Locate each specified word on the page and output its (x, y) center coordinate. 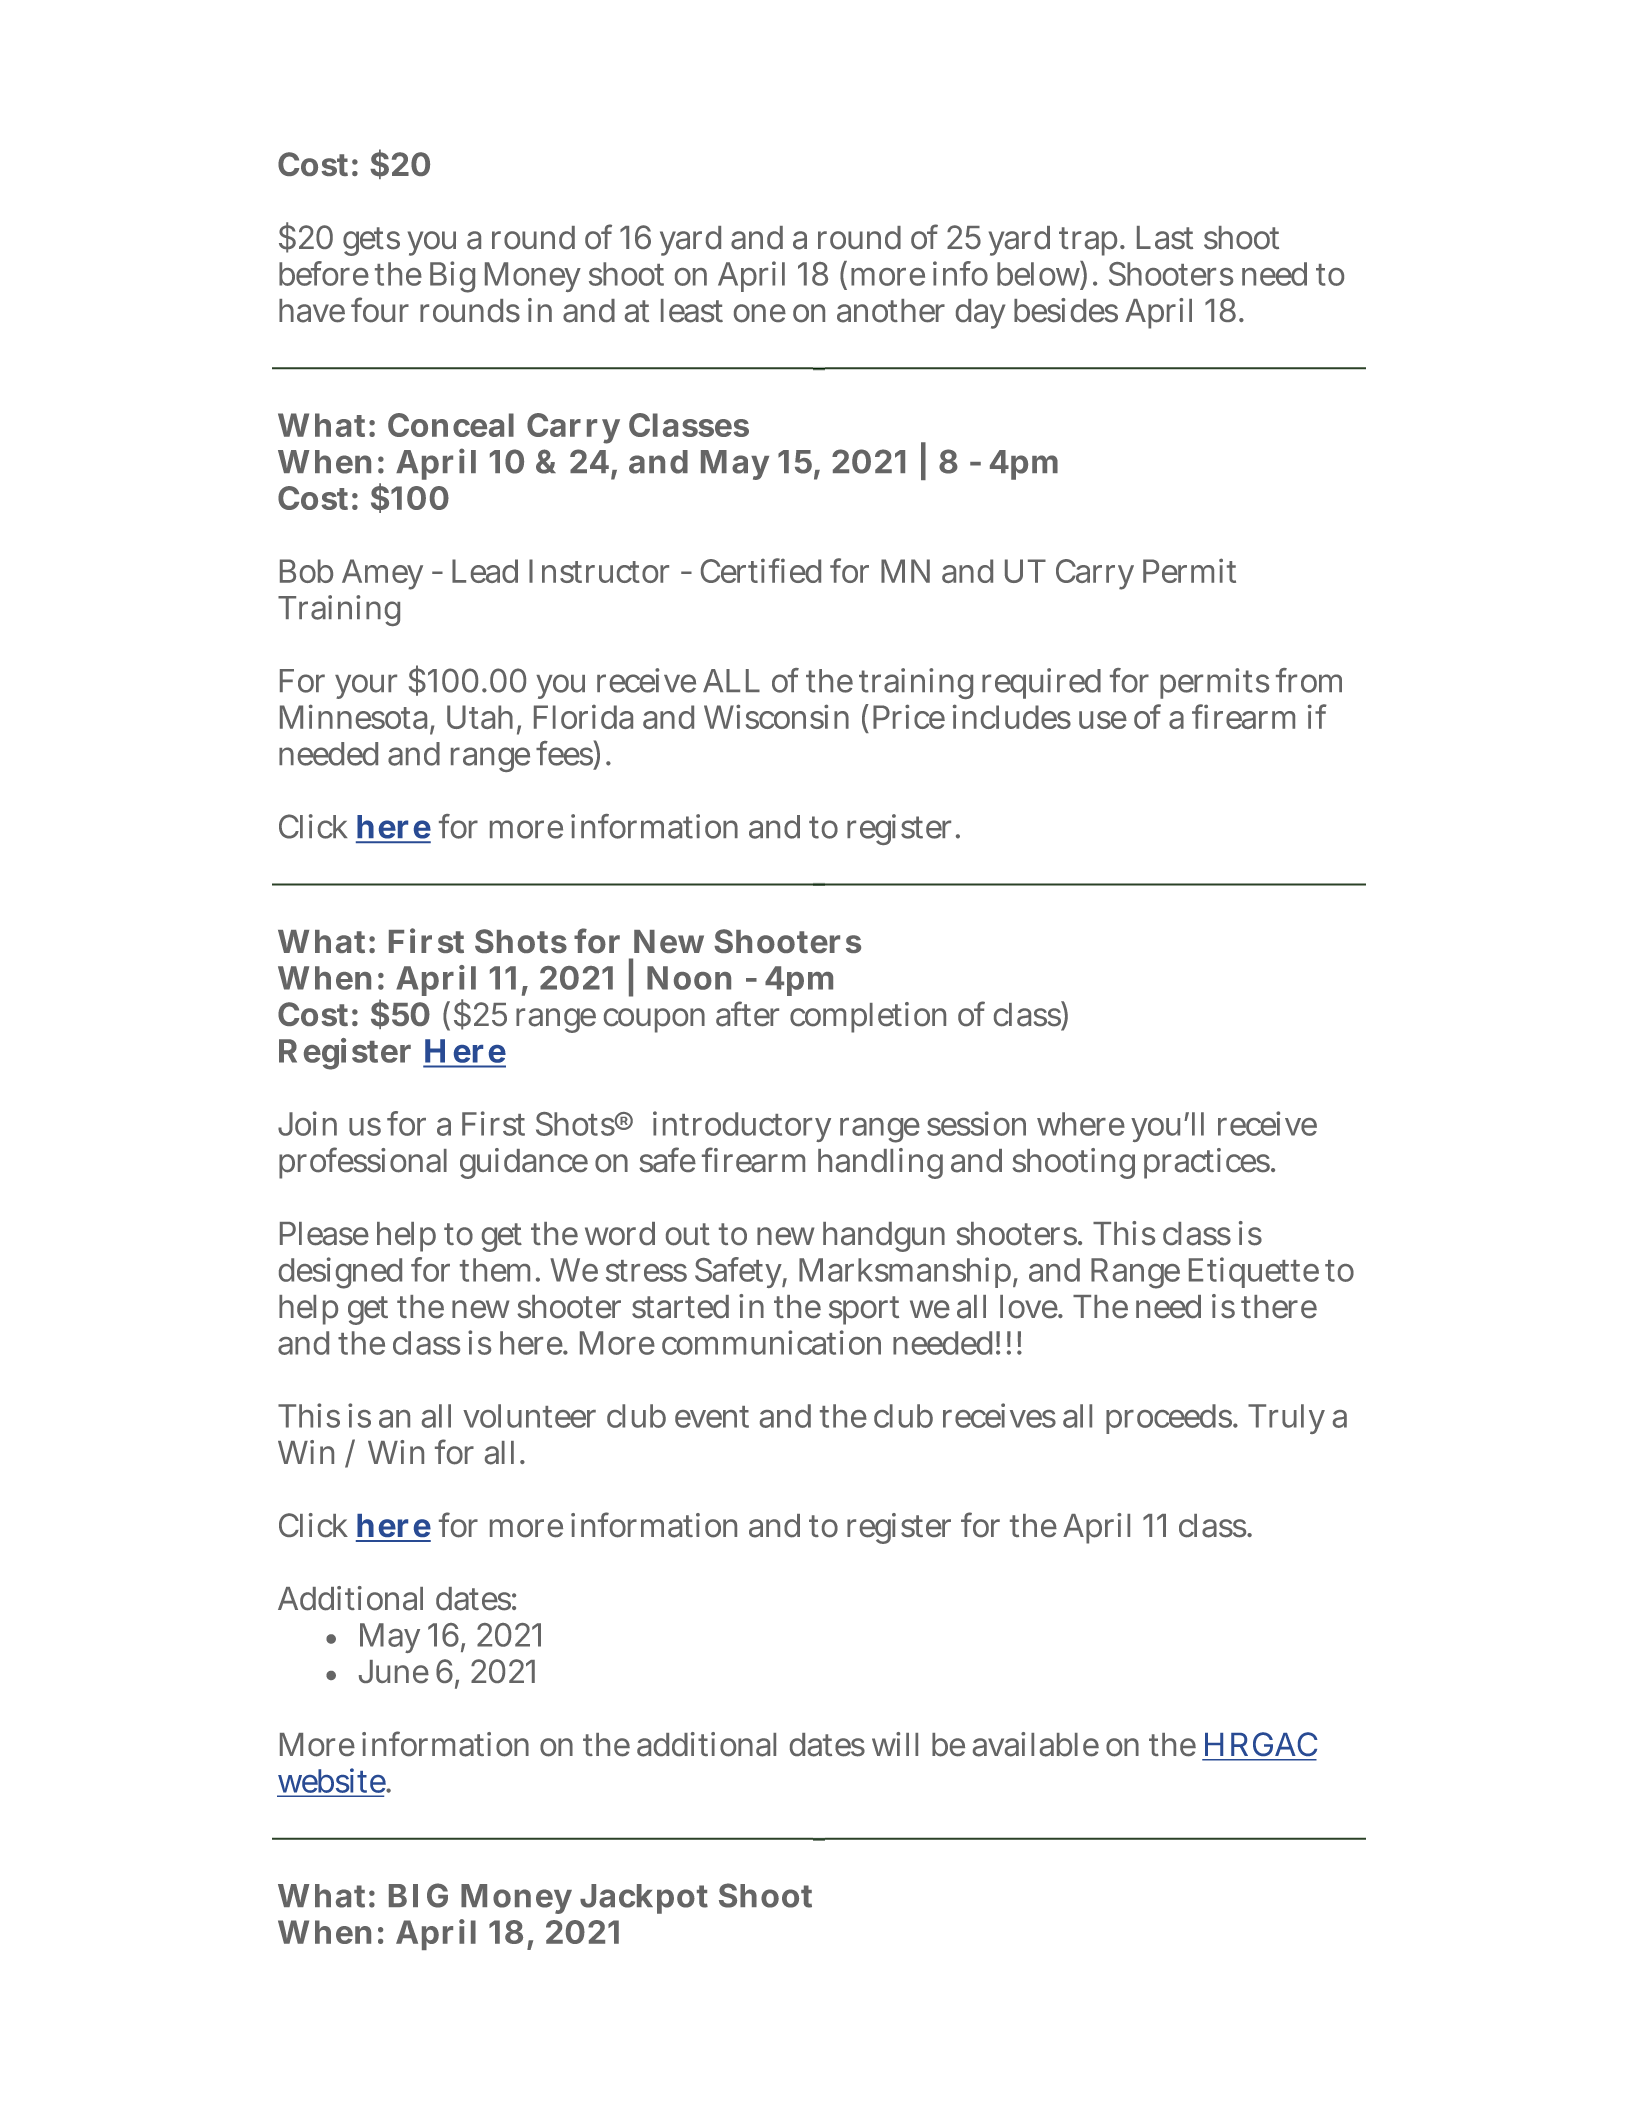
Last (1165, 238)
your (366, 686)
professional (363, 1163)
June (394, 1671)
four (380, 310)
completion (868, 1017)
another (891, 311)
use (1103, 720)
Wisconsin (776, 716)
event (712, 1417)
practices (1208, 1163)
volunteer (529, 1416)
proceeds (1170, 1419)
